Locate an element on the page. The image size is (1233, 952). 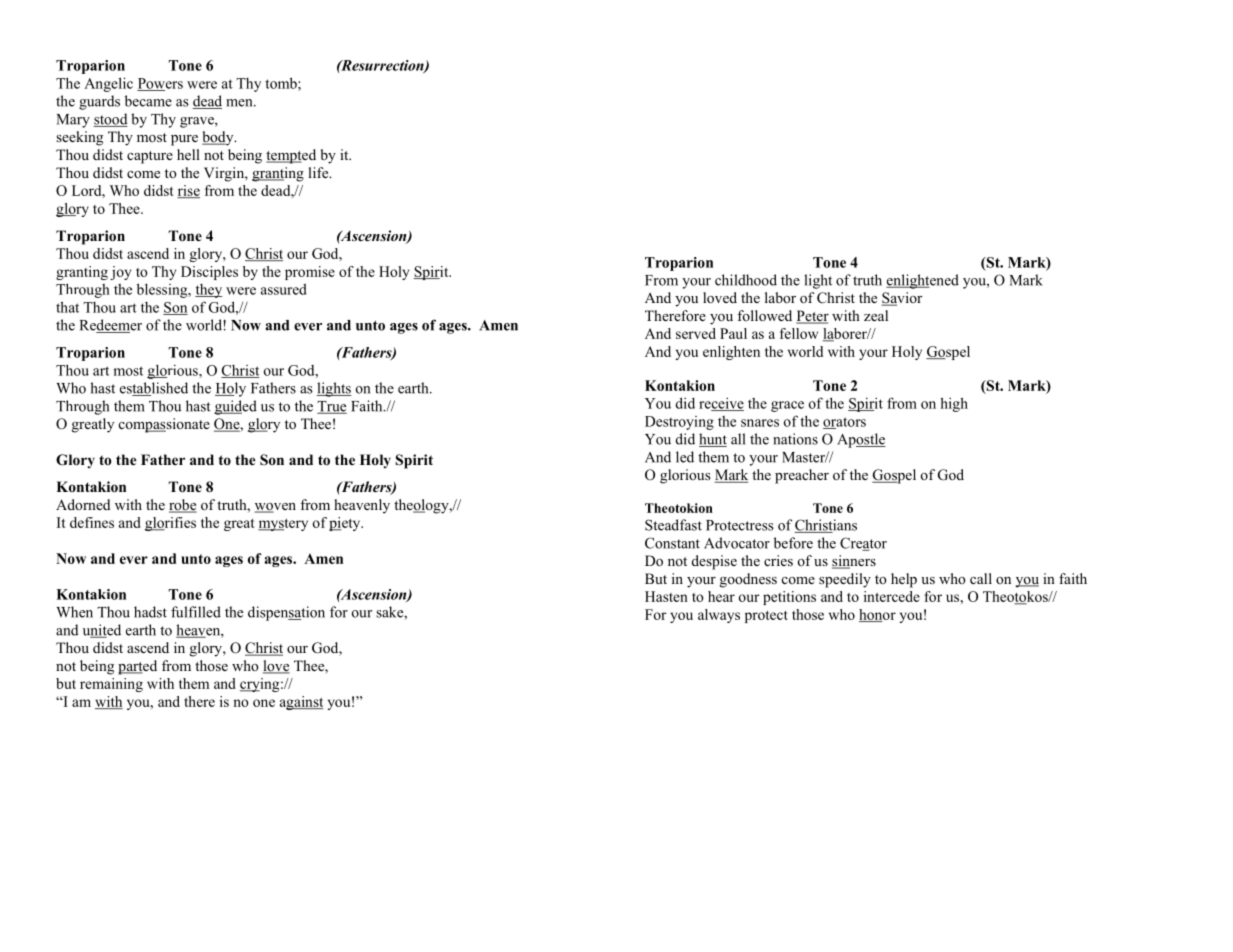
parted is located at coordinates (137, 667).
